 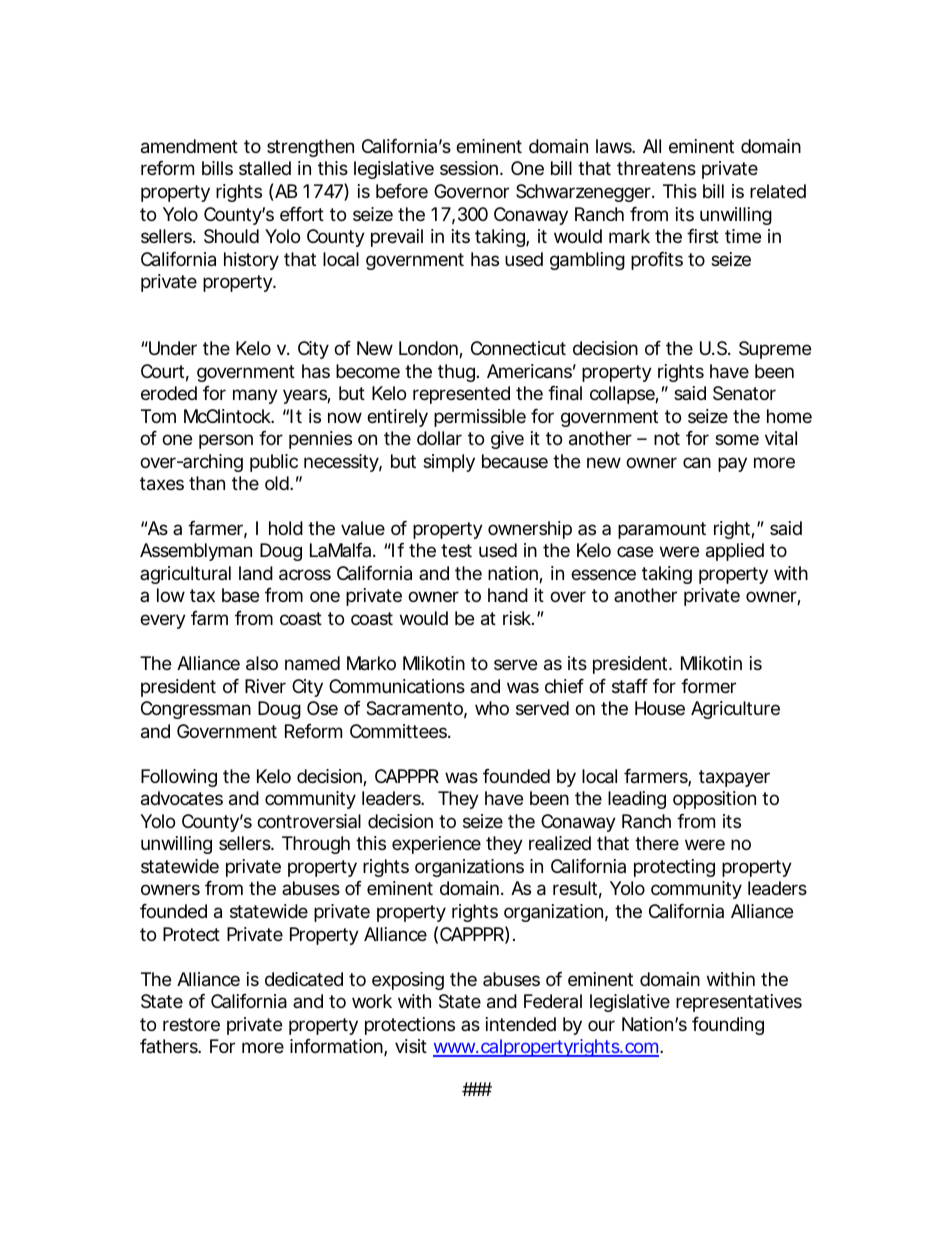 I want to click on stalled, so click(x=265, y=168).
